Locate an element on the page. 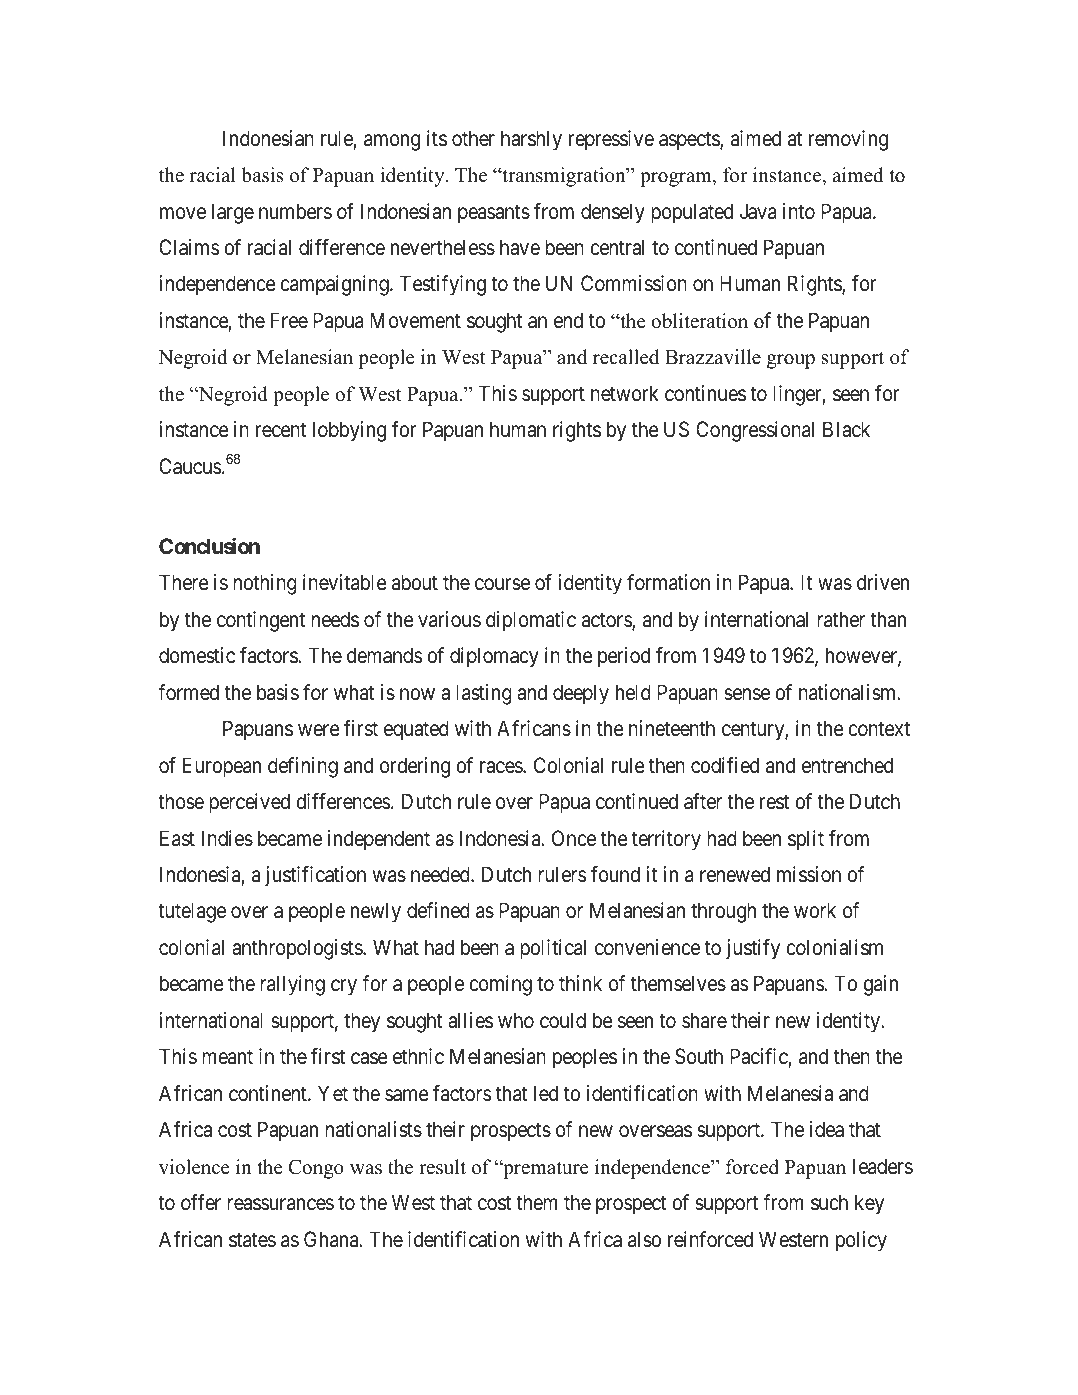  recalled is located at coordinates (626, 357).
